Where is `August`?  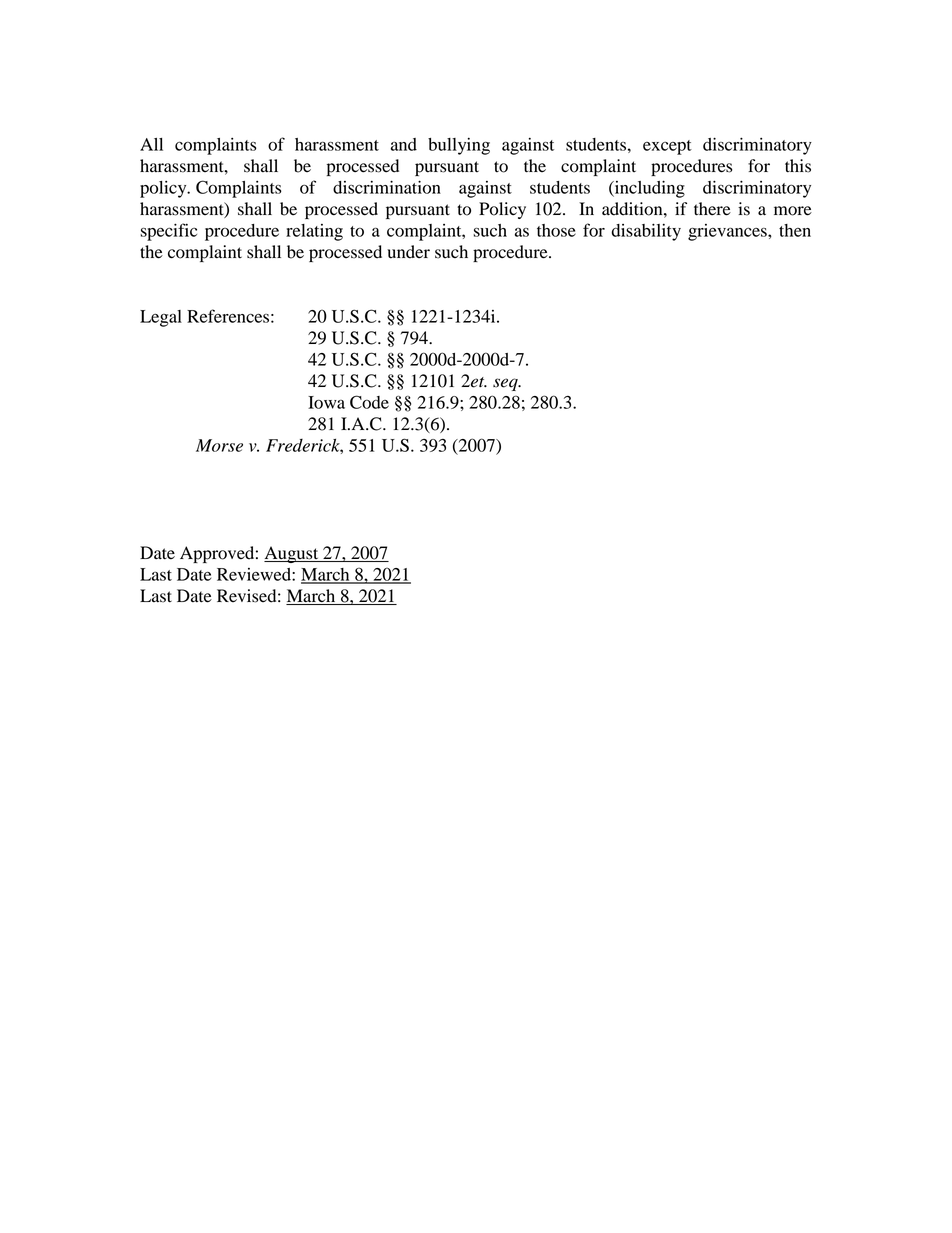 August is located at coordinates (292, 554).
